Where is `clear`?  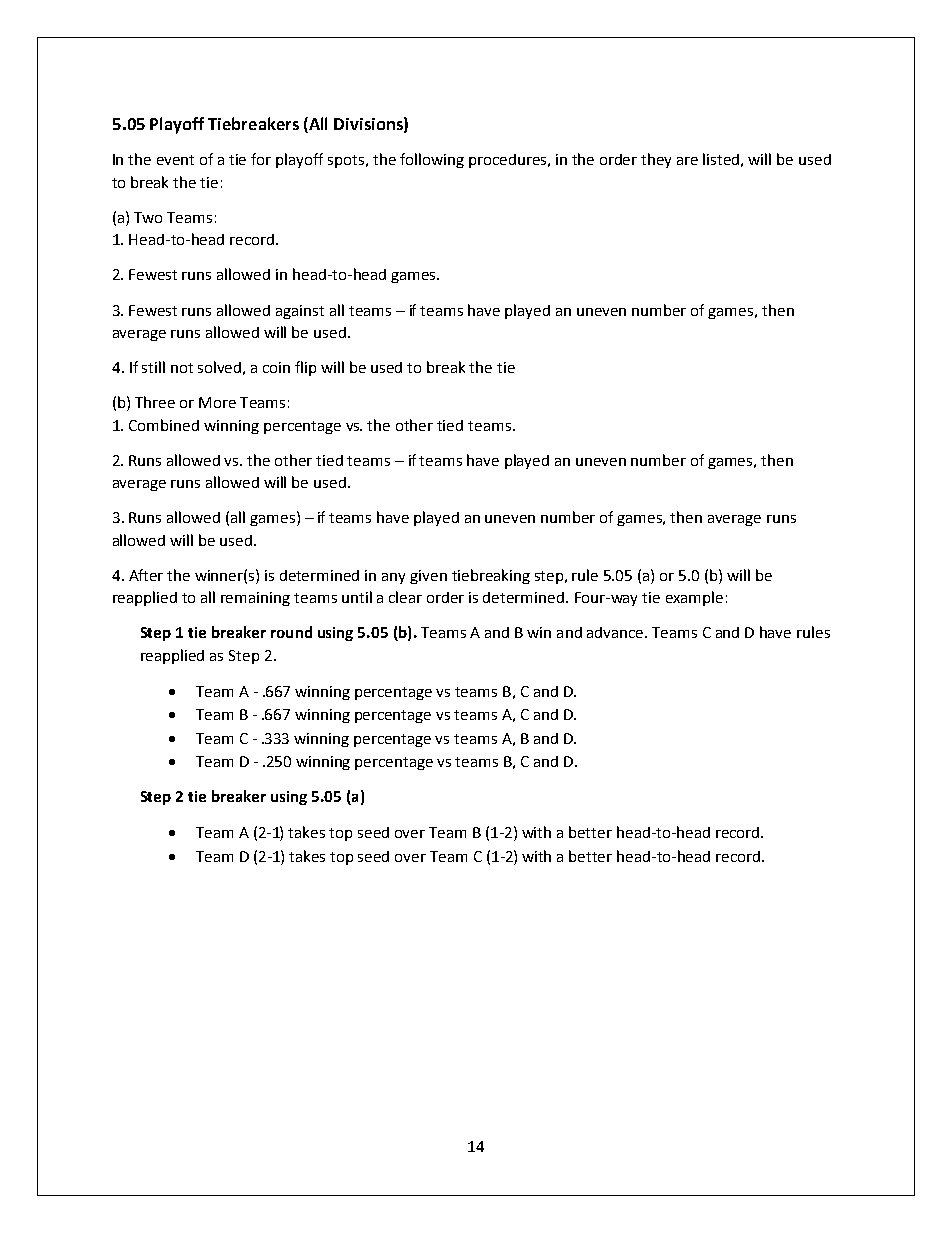
clear is located at coordinates (405, 597).
